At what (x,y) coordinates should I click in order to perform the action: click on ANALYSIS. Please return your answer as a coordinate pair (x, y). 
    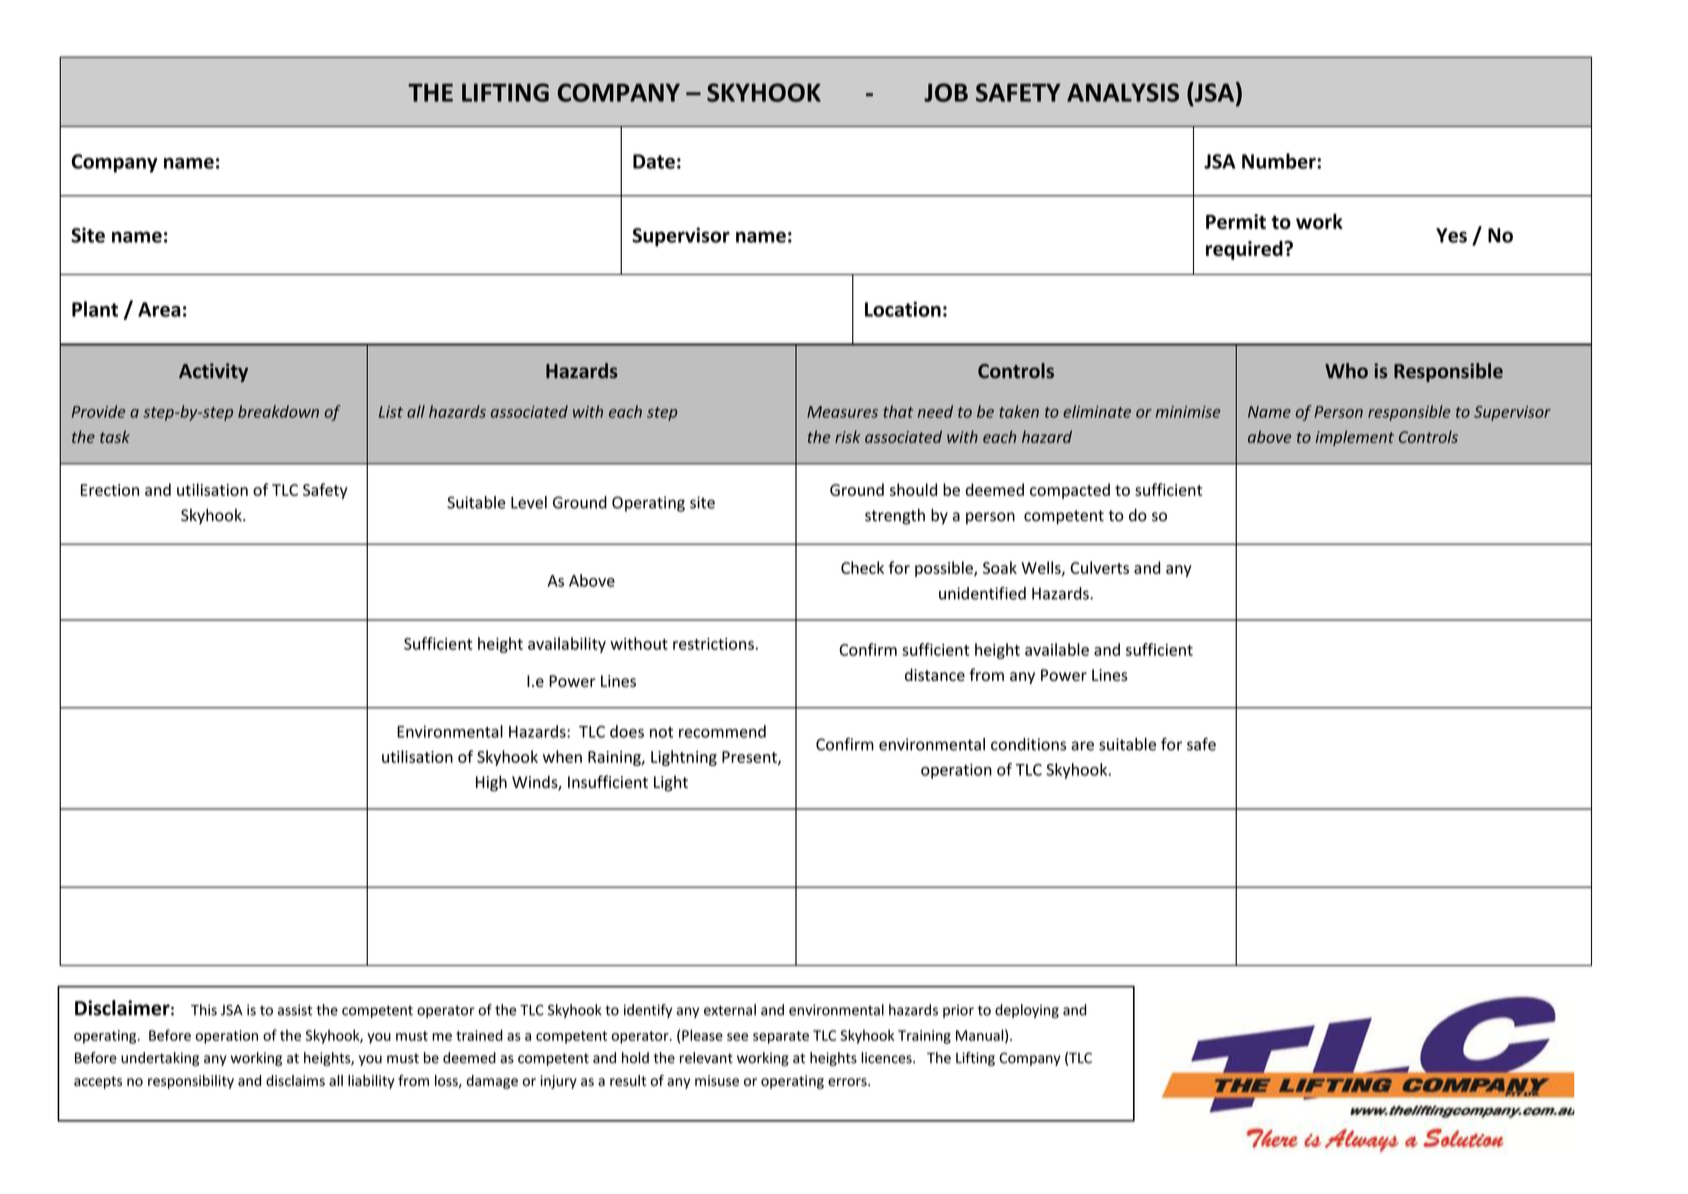
    Looking at the image, I should click on (1123, 92).
